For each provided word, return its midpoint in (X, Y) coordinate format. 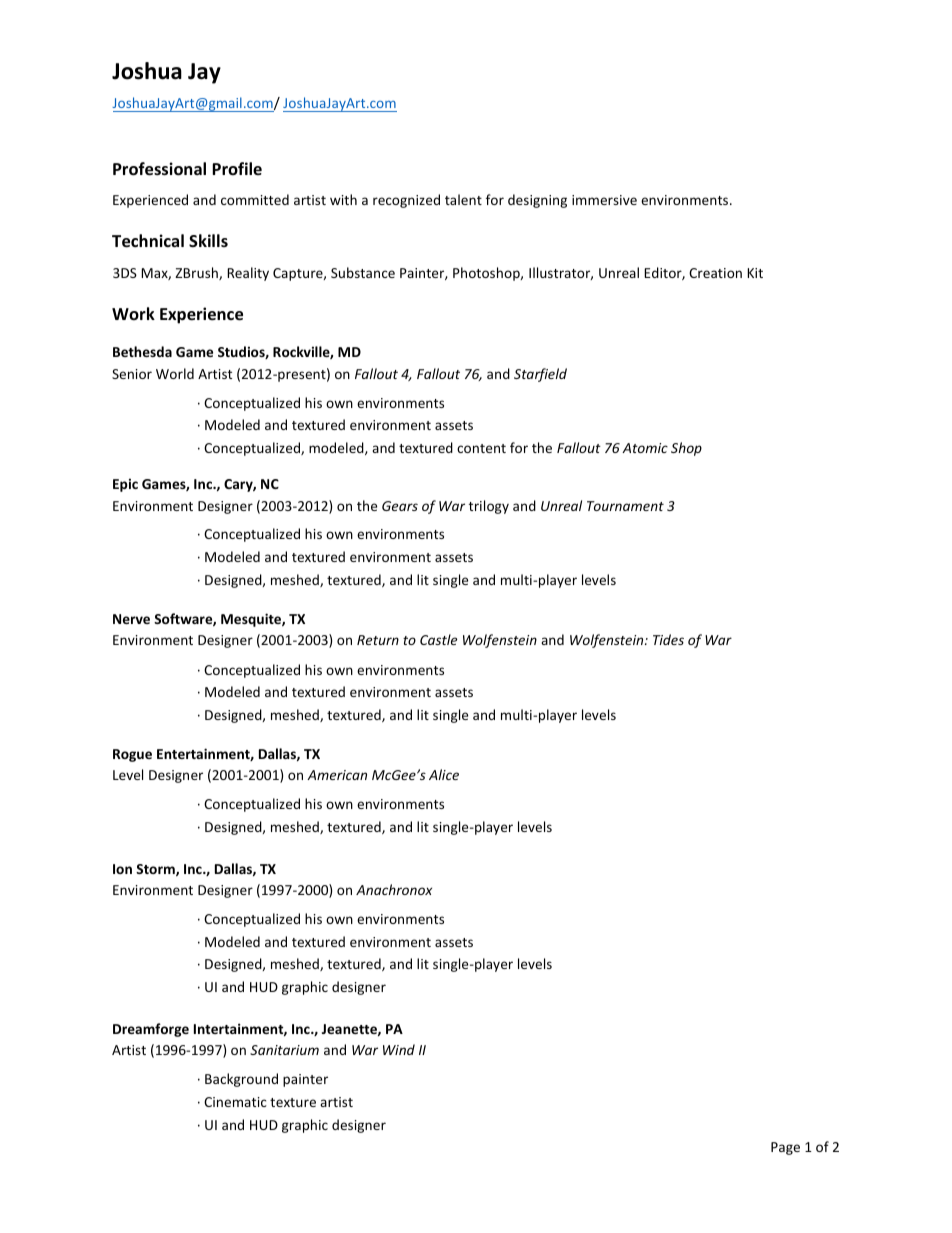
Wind (399, 1049)
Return (378, 640)
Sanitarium (284, 1050)
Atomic (645, 448)
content (481, 448)
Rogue (132, 755)
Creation (715, 273)
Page (785, 1148)
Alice (444, 774)
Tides (668, 639)
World (175, 373)
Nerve (131, 619)
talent (463, 199)
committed (255, 199)
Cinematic (235, 1102)
